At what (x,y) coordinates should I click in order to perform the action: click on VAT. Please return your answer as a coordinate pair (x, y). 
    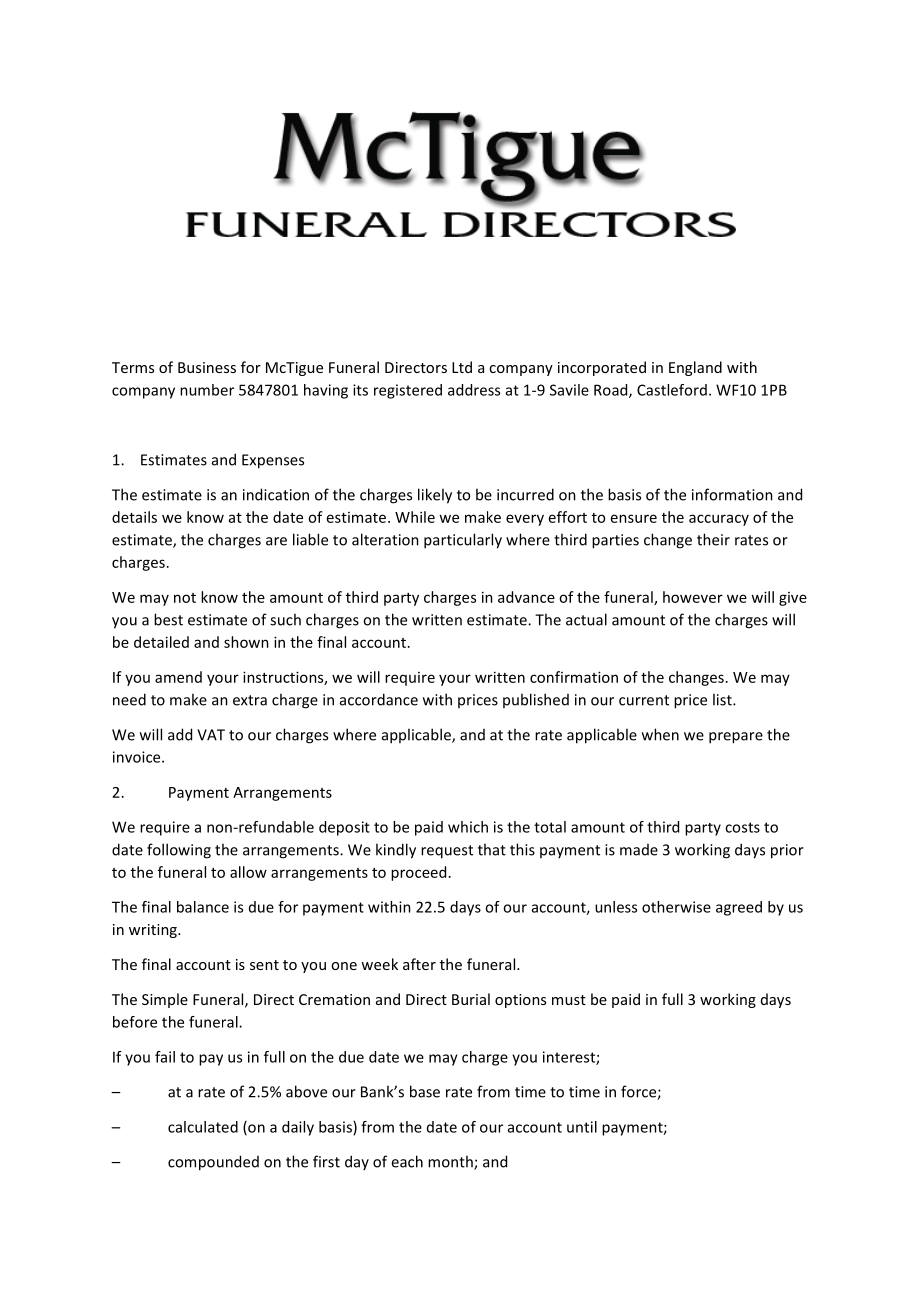
    Looking at the image, I should click on (211, 735).
